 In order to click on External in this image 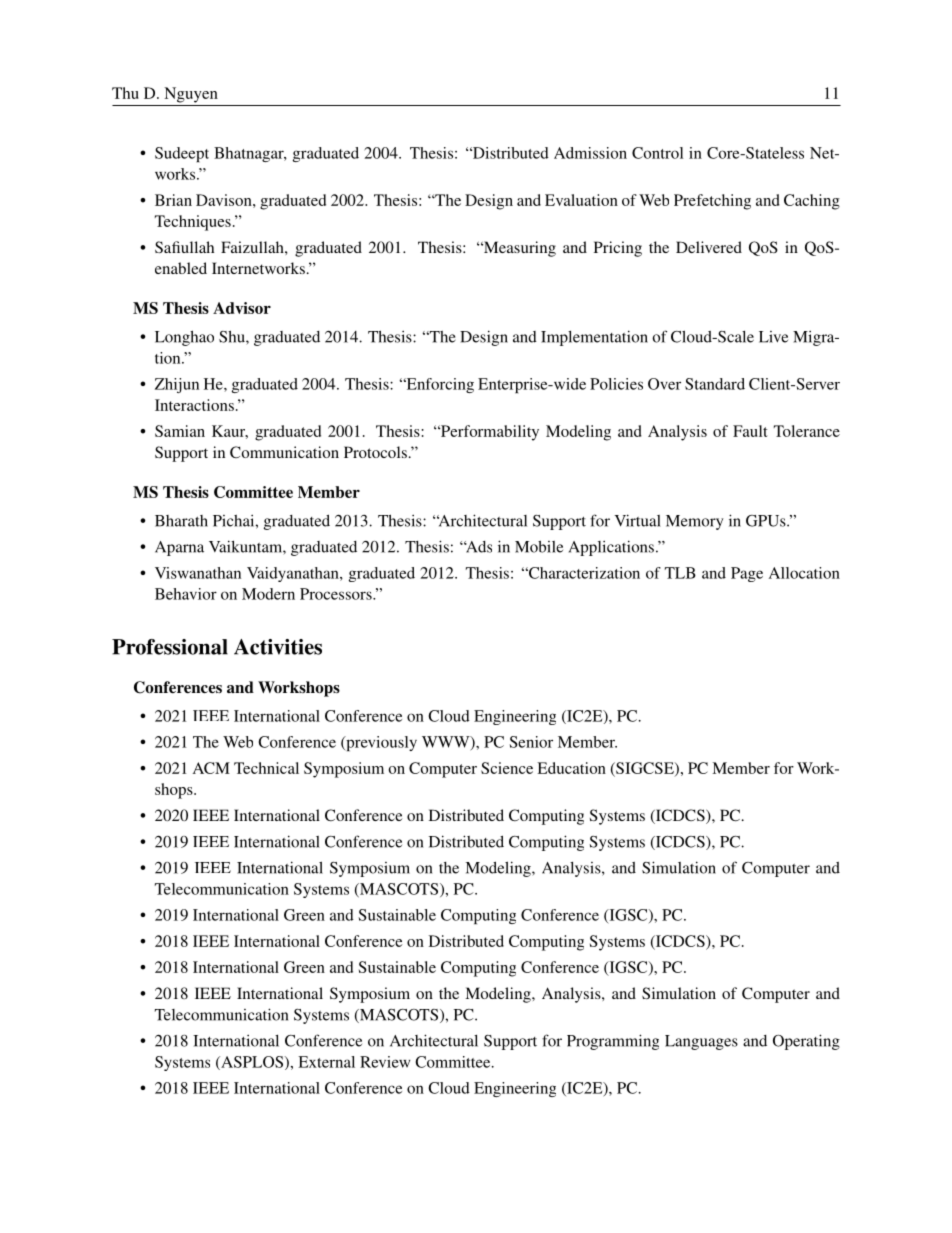, I will do `click(326, 1062)`.
